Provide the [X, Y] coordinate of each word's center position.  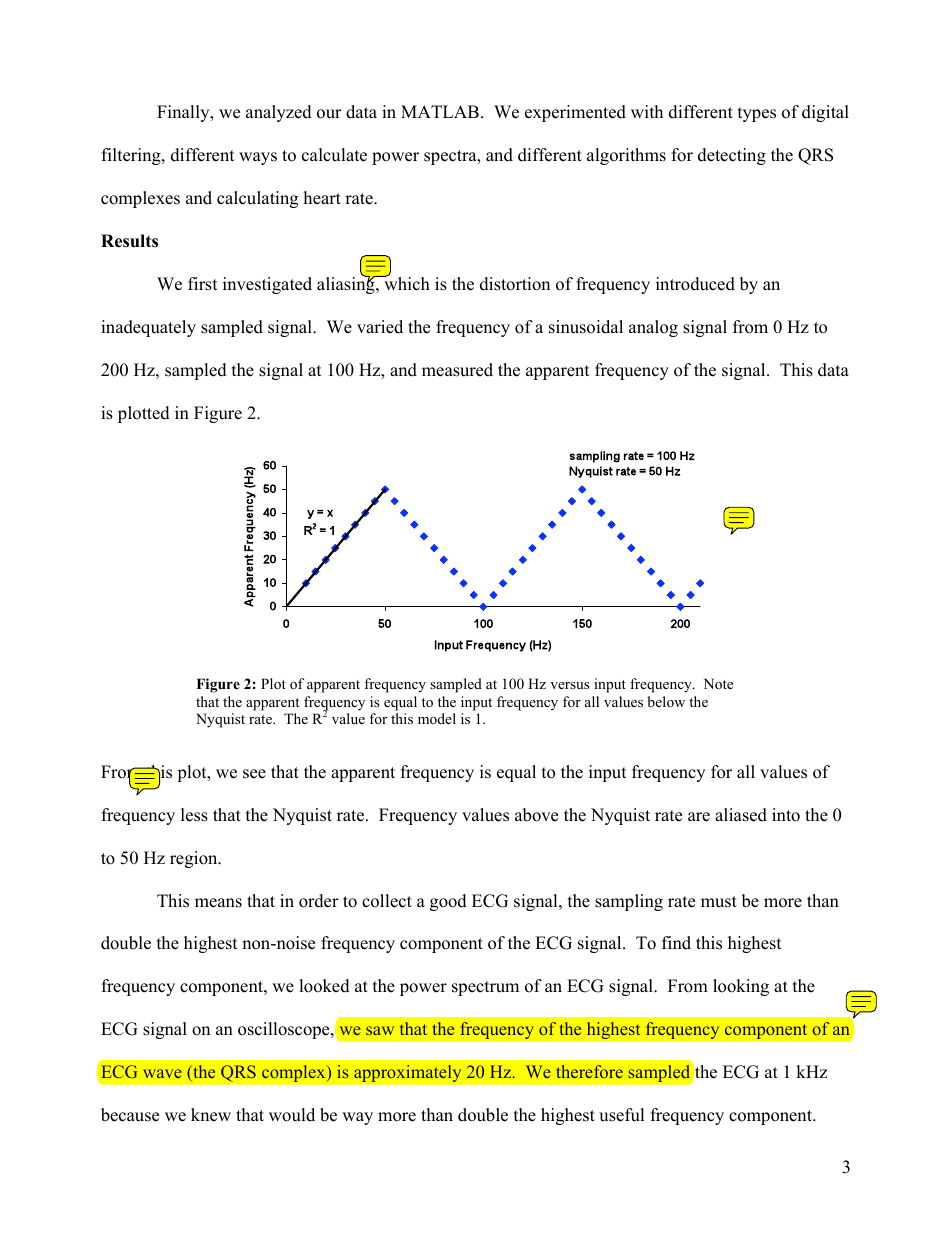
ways [258, 158]
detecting [732, 156]
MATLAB [440, 111]
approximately [408, 1073]
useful [622, 1115]
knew [211, 1115]
